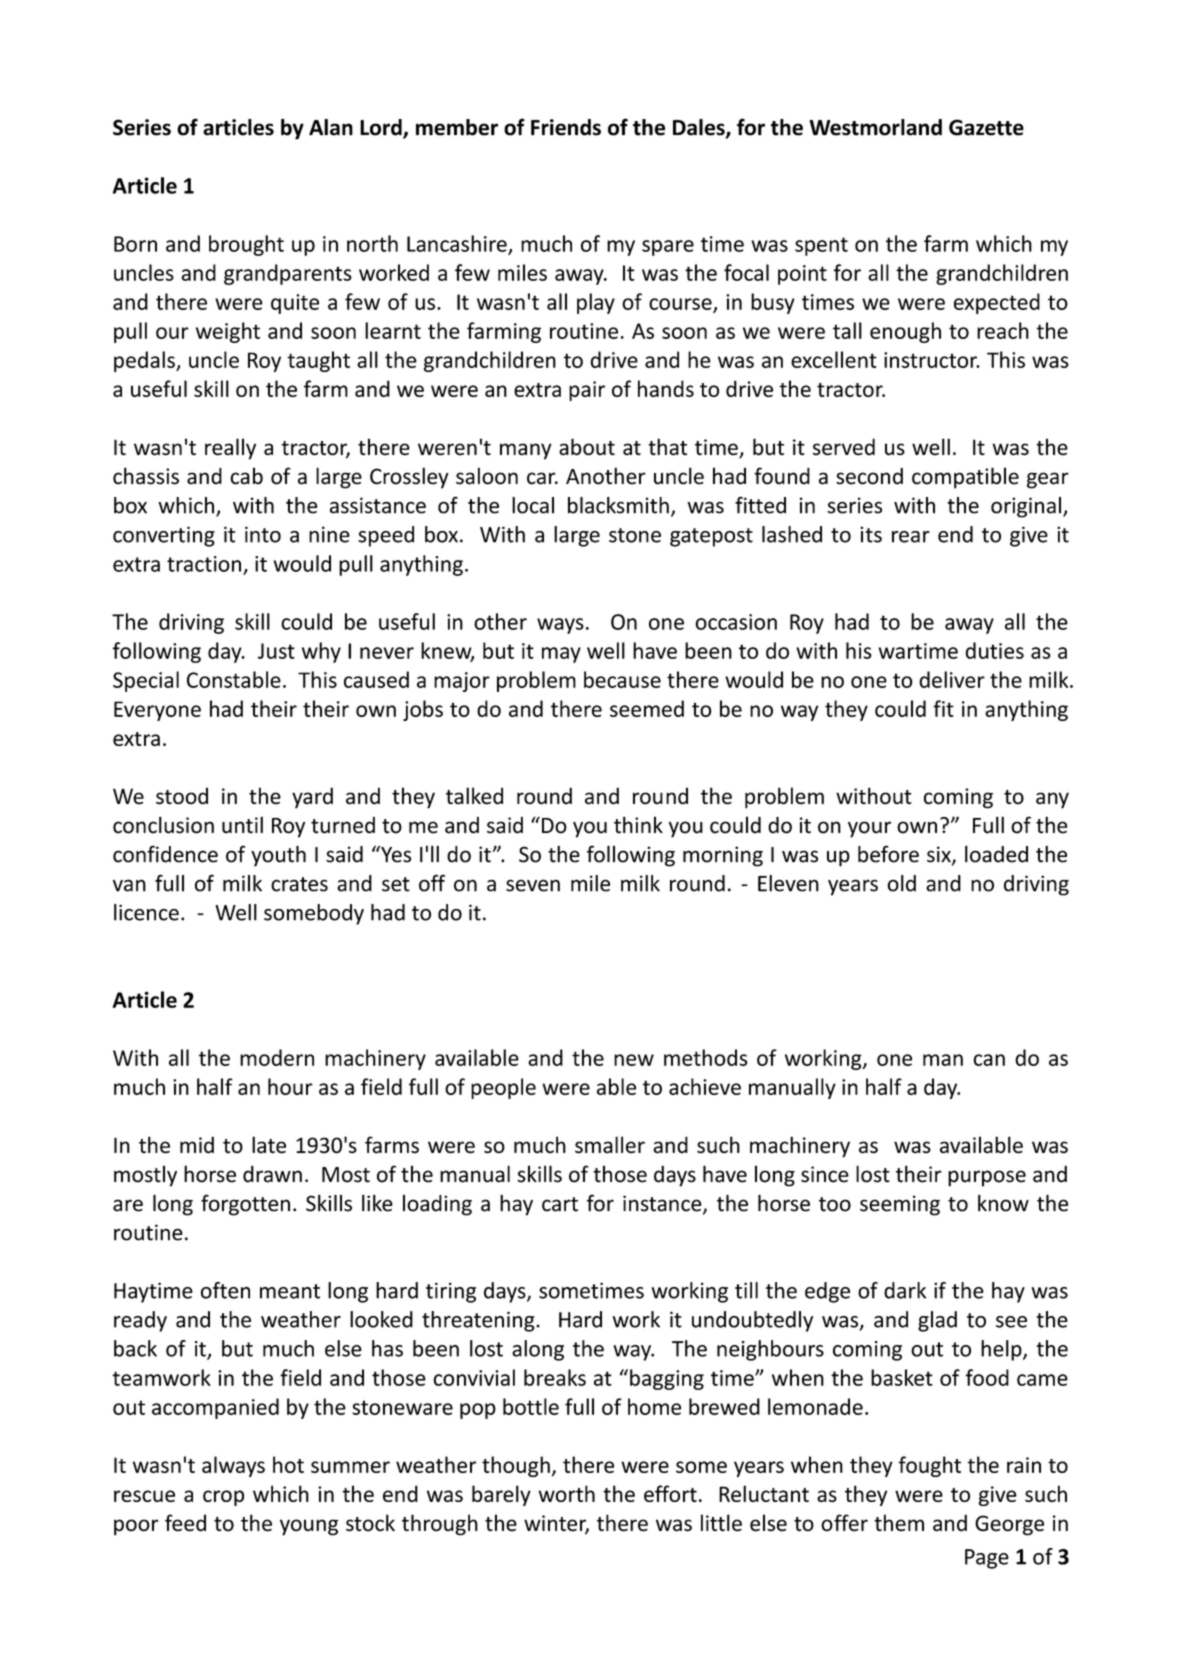 The image size is (1182, 1671). What do you see at coordinates (556, 1524) in the page?
I see `winter` at bounding box center [556, 1524].
